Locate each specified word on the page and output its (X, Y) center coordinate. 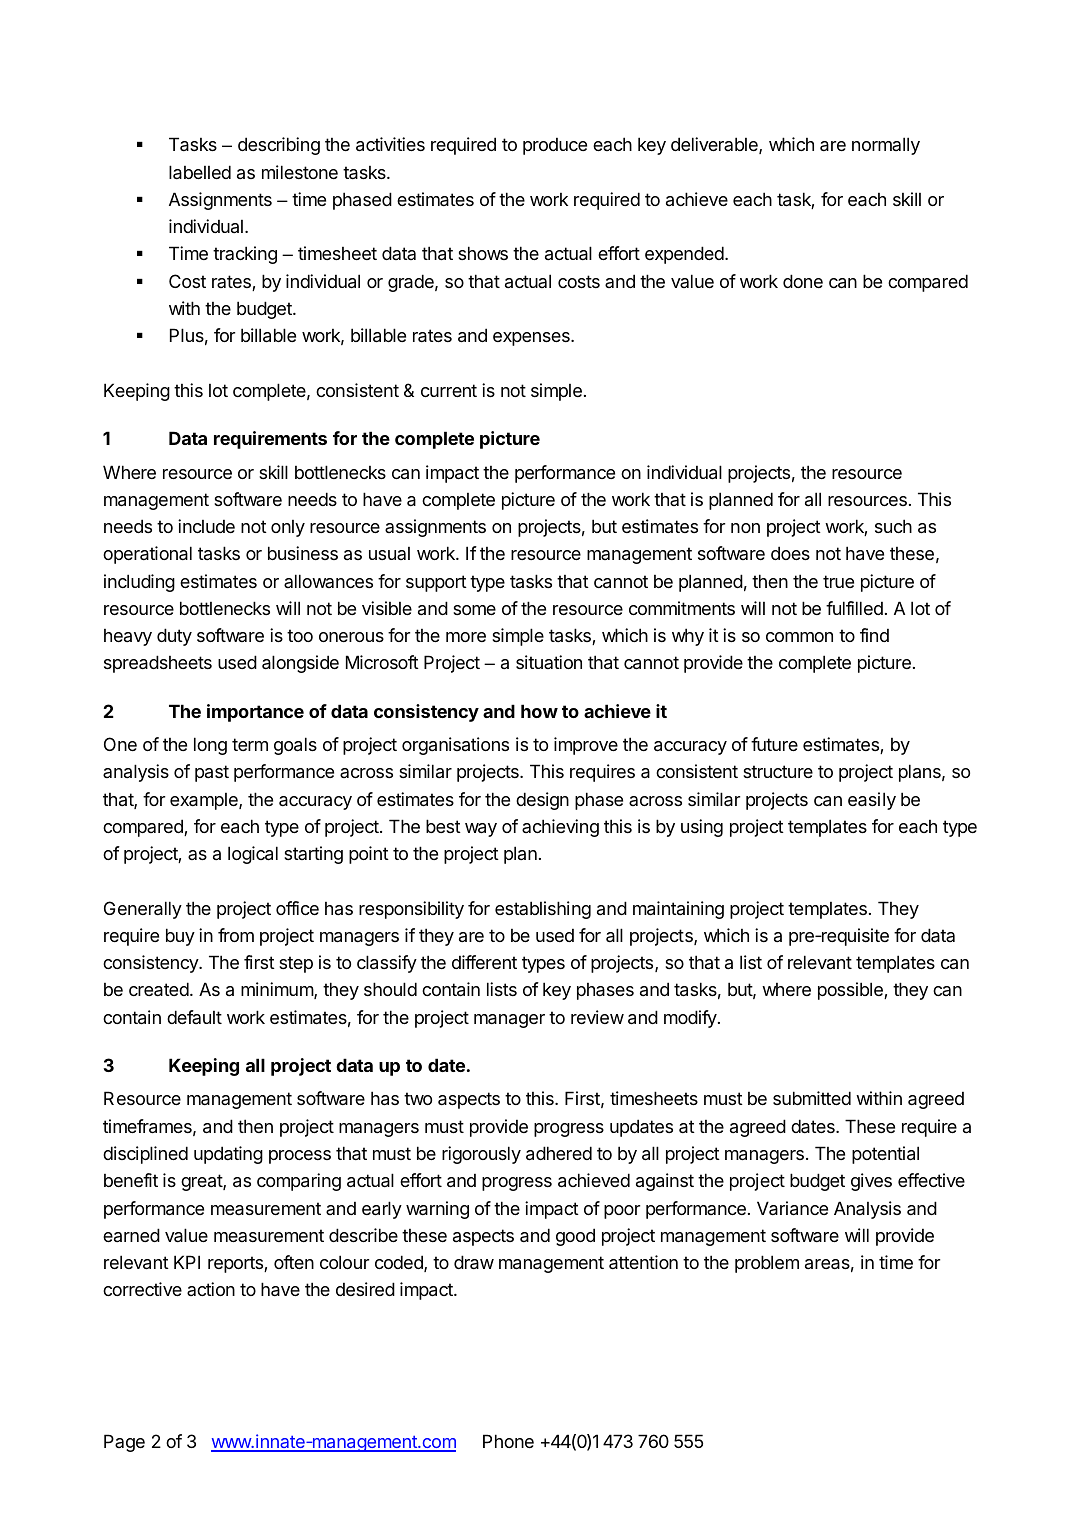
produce (555, 146)
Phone (508, 1441)
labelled (200, 172)
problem (767, 1264)
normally (886, 146)
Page (124, 1443)
